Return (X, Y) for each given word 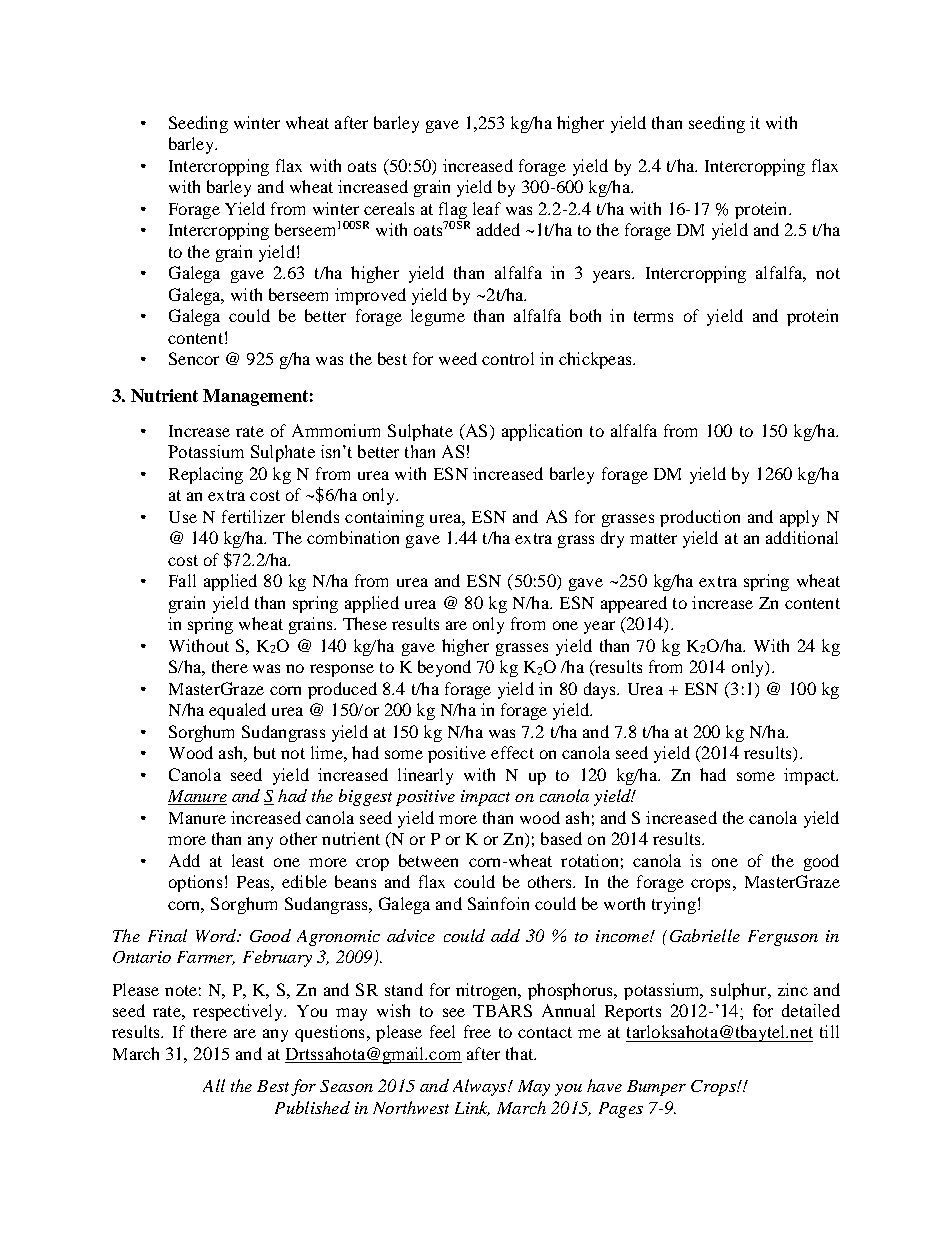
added (498, 229)
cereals (389, 208)
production (700, 518)
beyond (444, 668)
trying (674, 905)
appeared (634, 604)
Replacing (206, 475)
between (428, 860)
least (248, 860)
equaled (237, 711)
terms (653, 316)
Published (312, 1107)
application (542, 432)
